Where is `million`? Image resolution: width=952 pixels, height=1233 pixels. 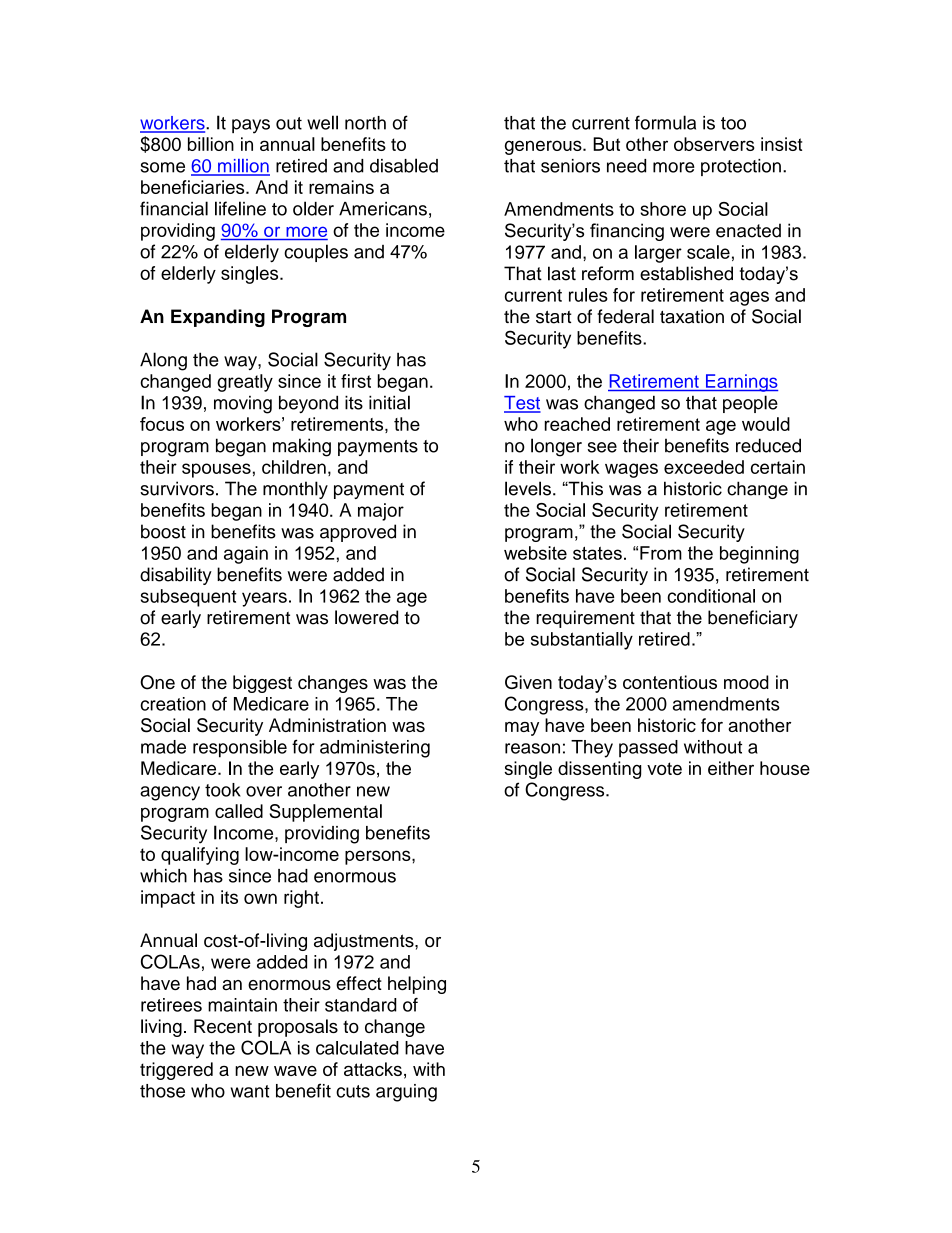 million is located at coordinates (243, 167).
